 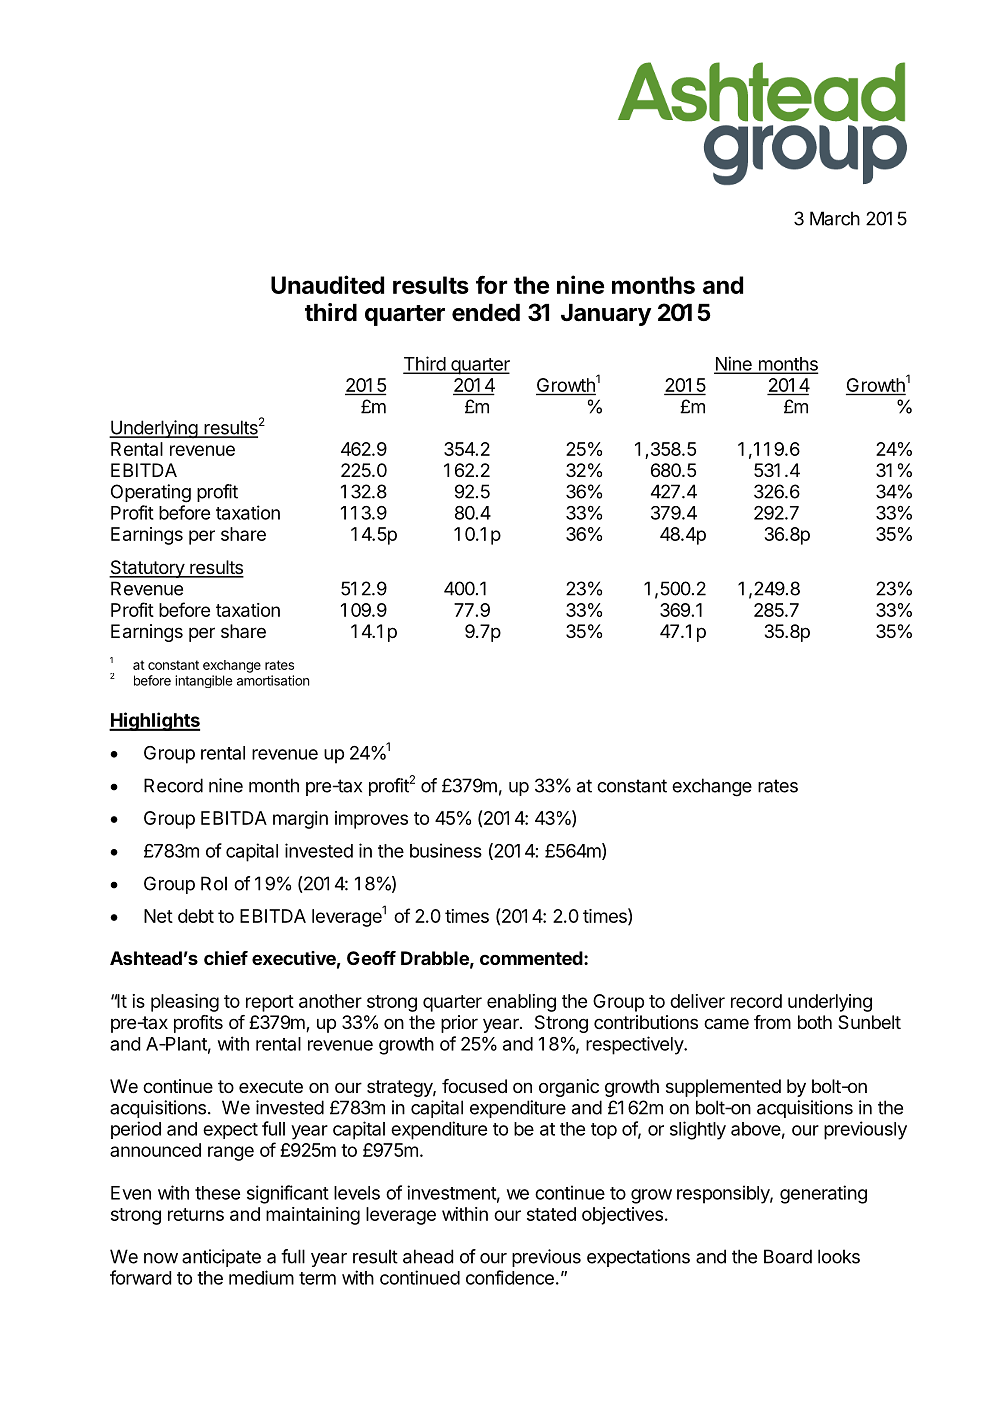 I want to click on anticipate, so click(x=221, y=1258).
